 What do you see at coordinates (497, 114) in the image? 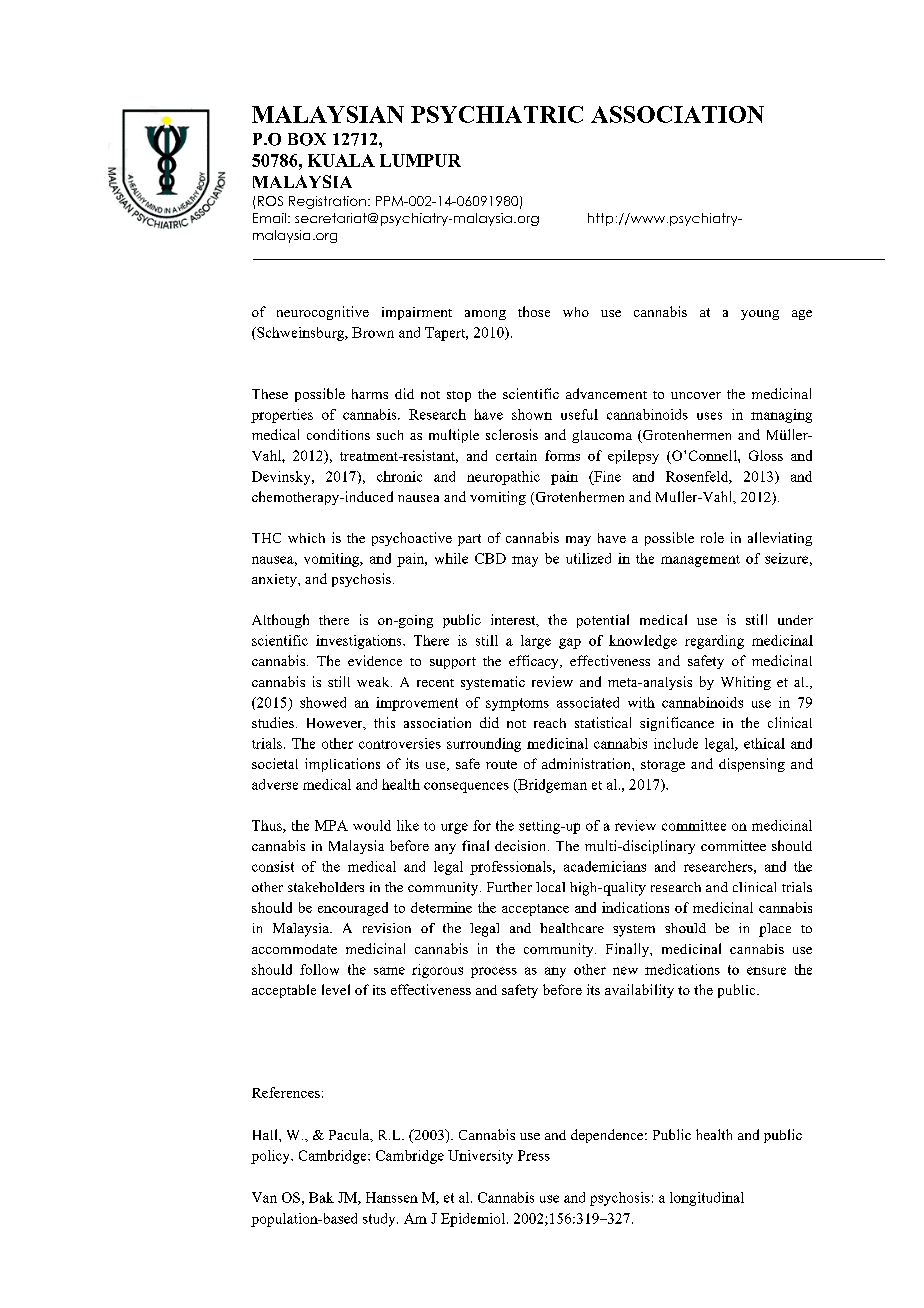
I see `PSYCHIATRIC` at bounding box center [497, 114].
